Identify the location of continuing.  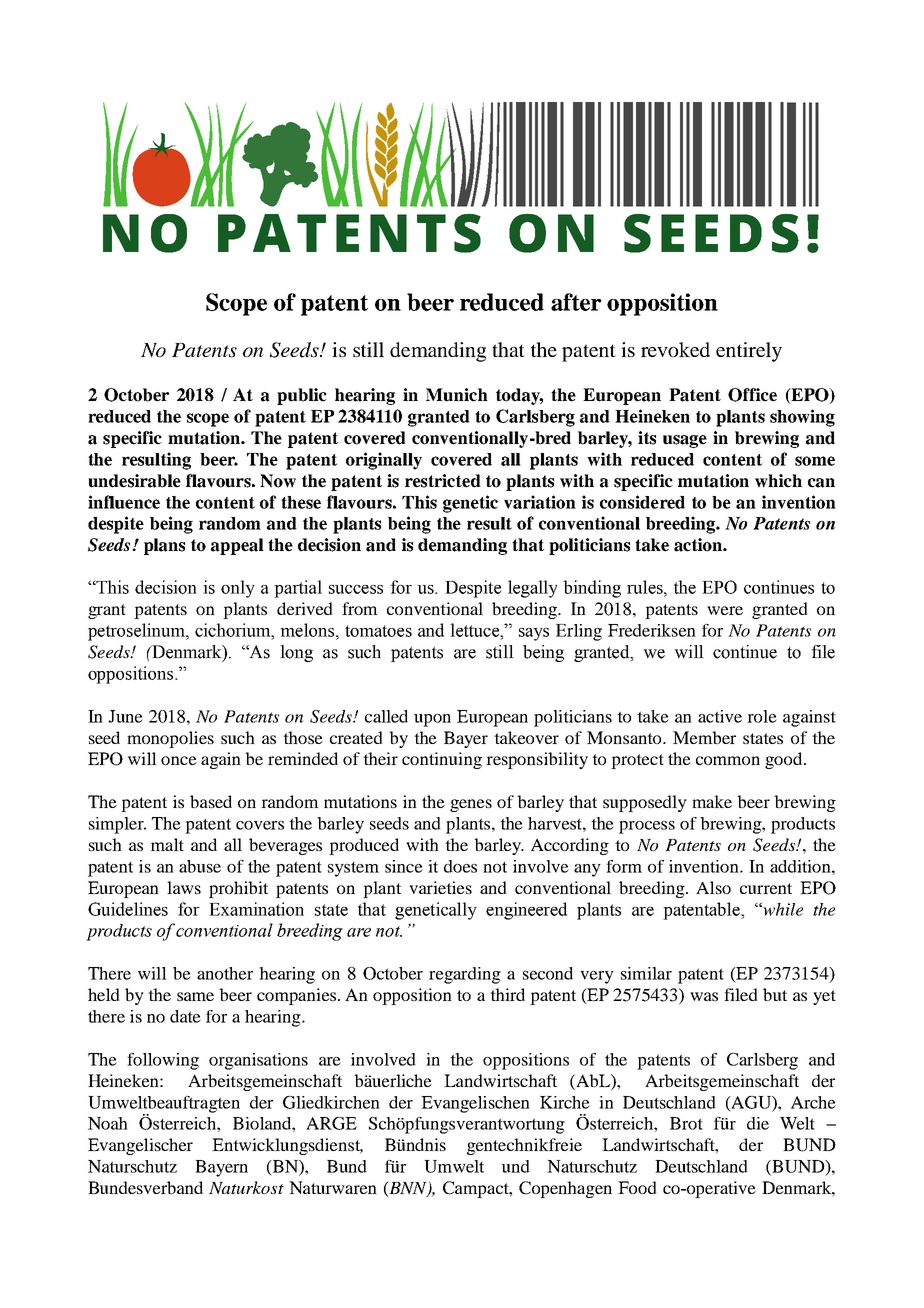
(442, 760).
